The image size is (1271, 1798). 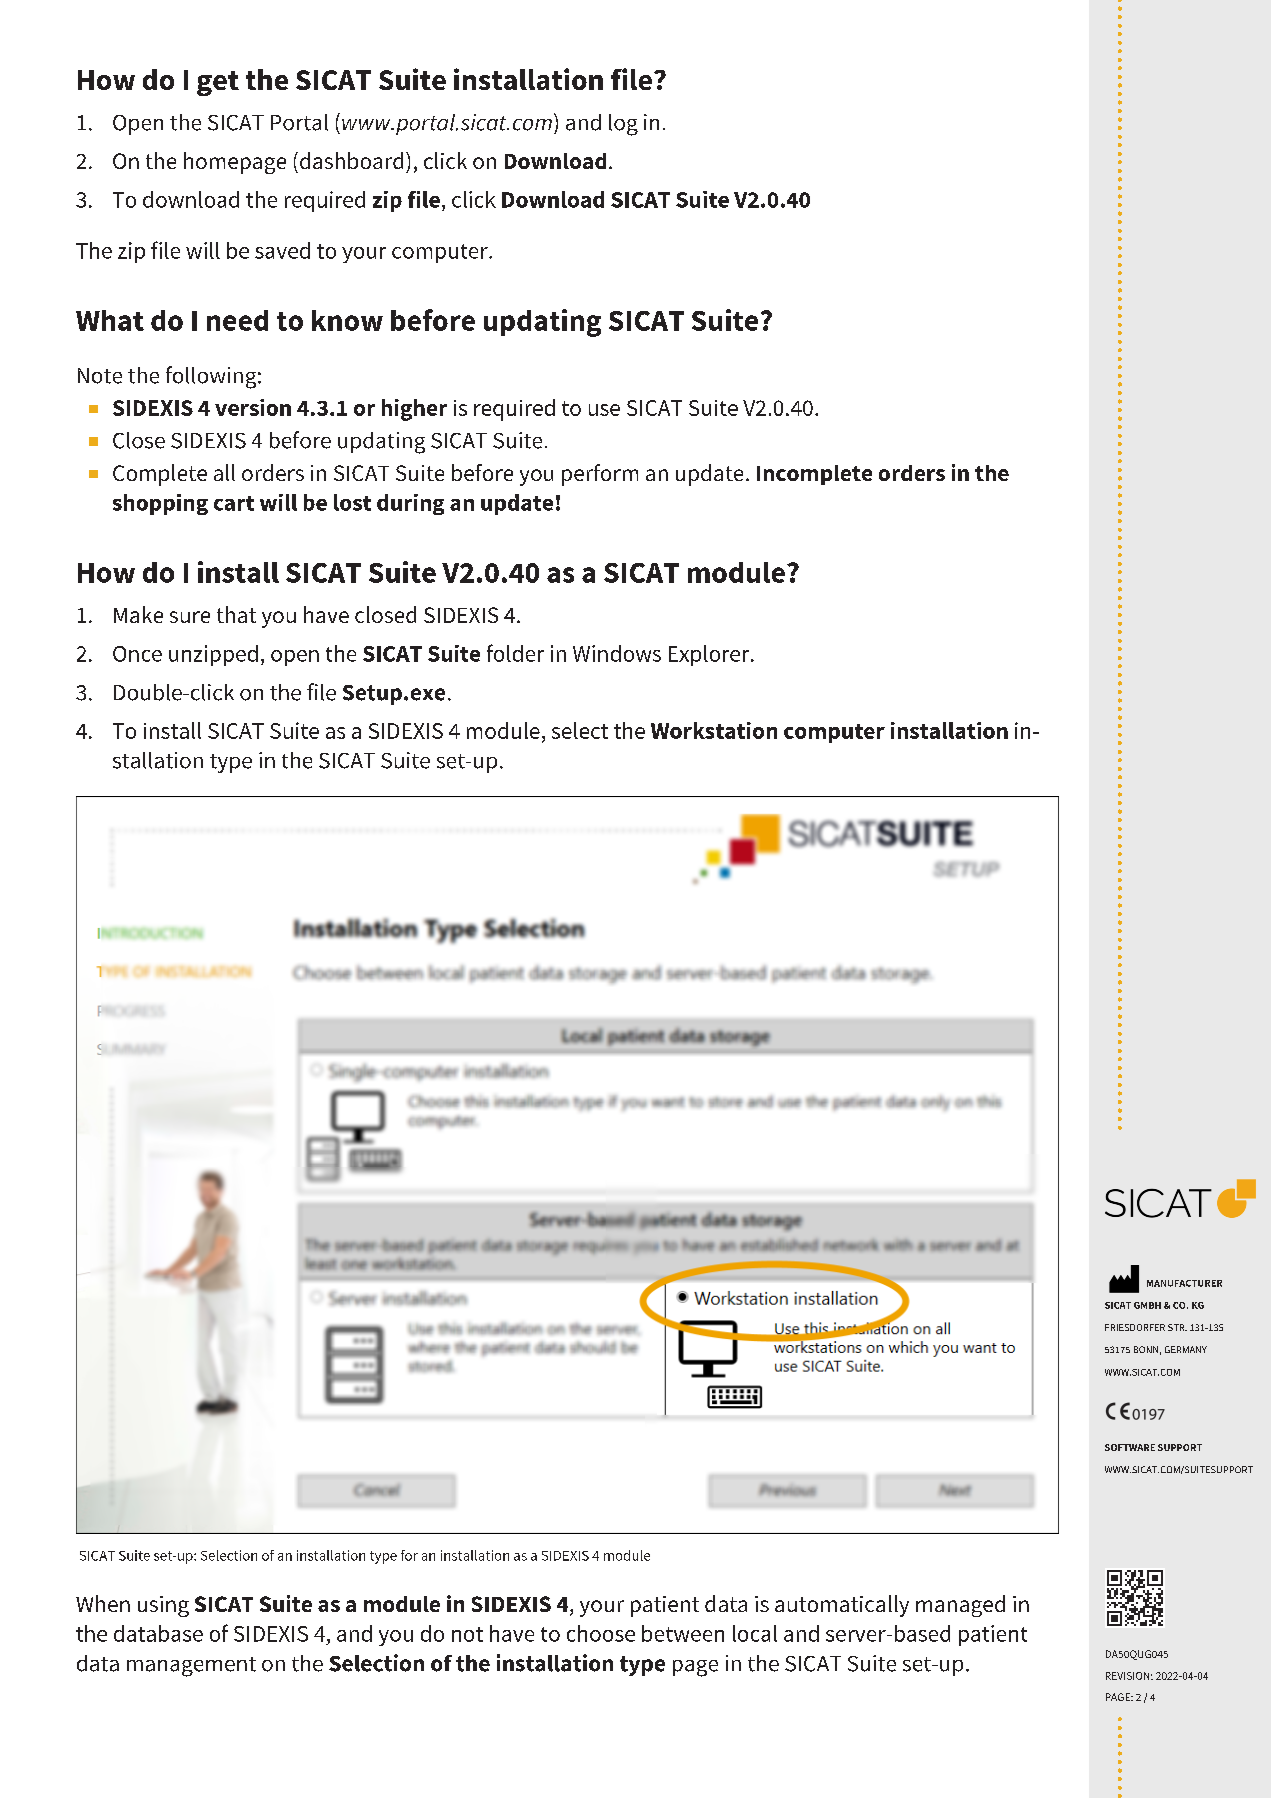 What do you see at coordinates (714, 730) in the screenshot?
I see `Workstation` at bounding box center [714, 730].
